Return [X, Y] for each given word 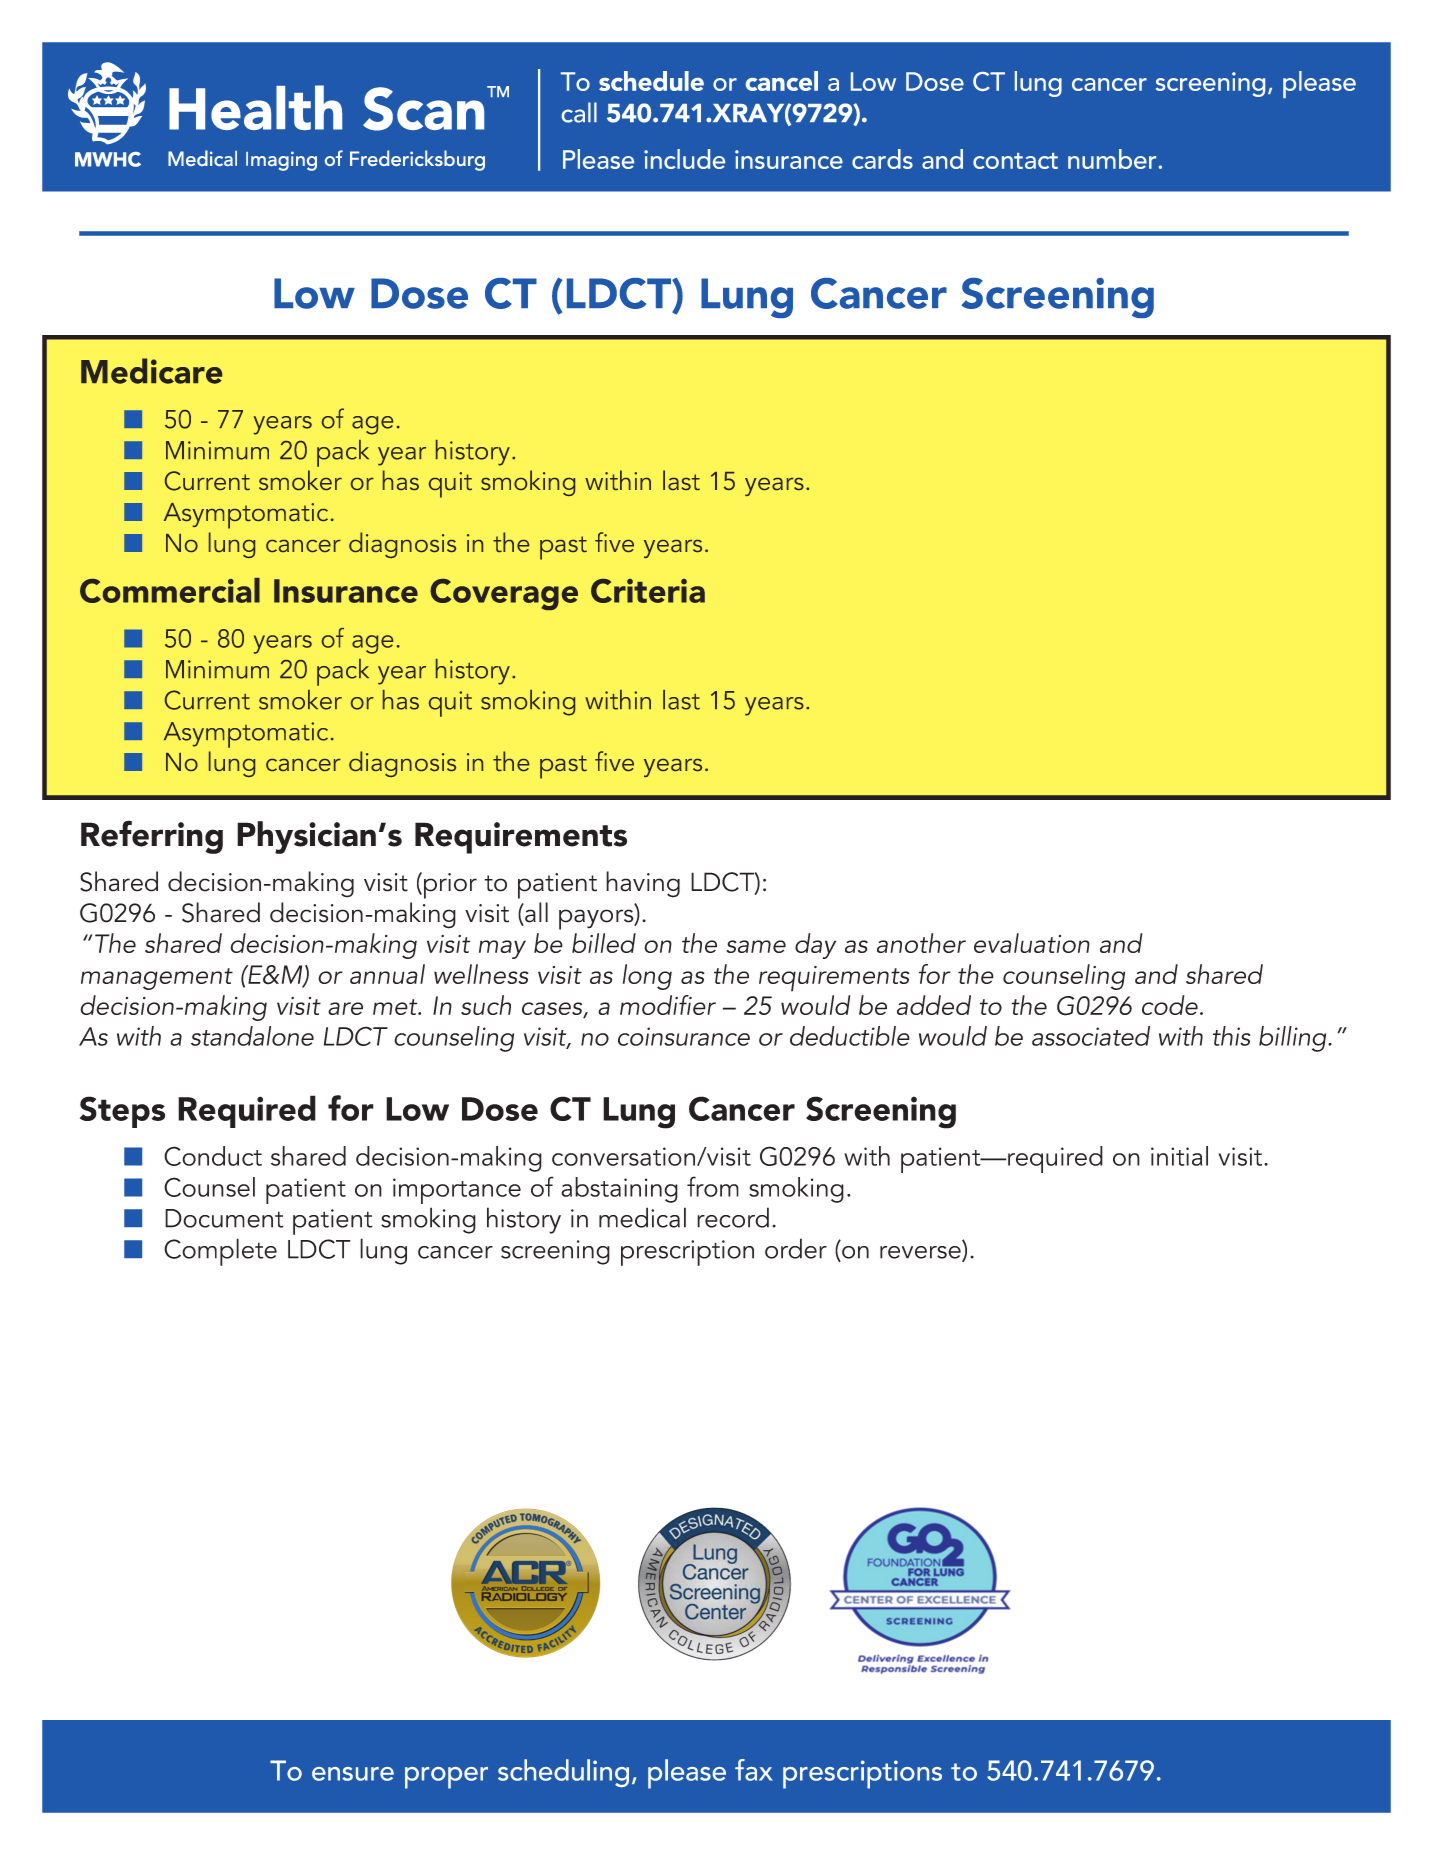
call [579, 112]
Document [224, 1218]
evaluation [1032, 943]
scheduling [563, 1773]
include [684, 159]
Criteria [648, 591]
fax [754, 1770]
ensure [353, 1774]
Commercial [170, 590]
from [713, 1186]
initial [1179, 1156]
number [1112, 159]
